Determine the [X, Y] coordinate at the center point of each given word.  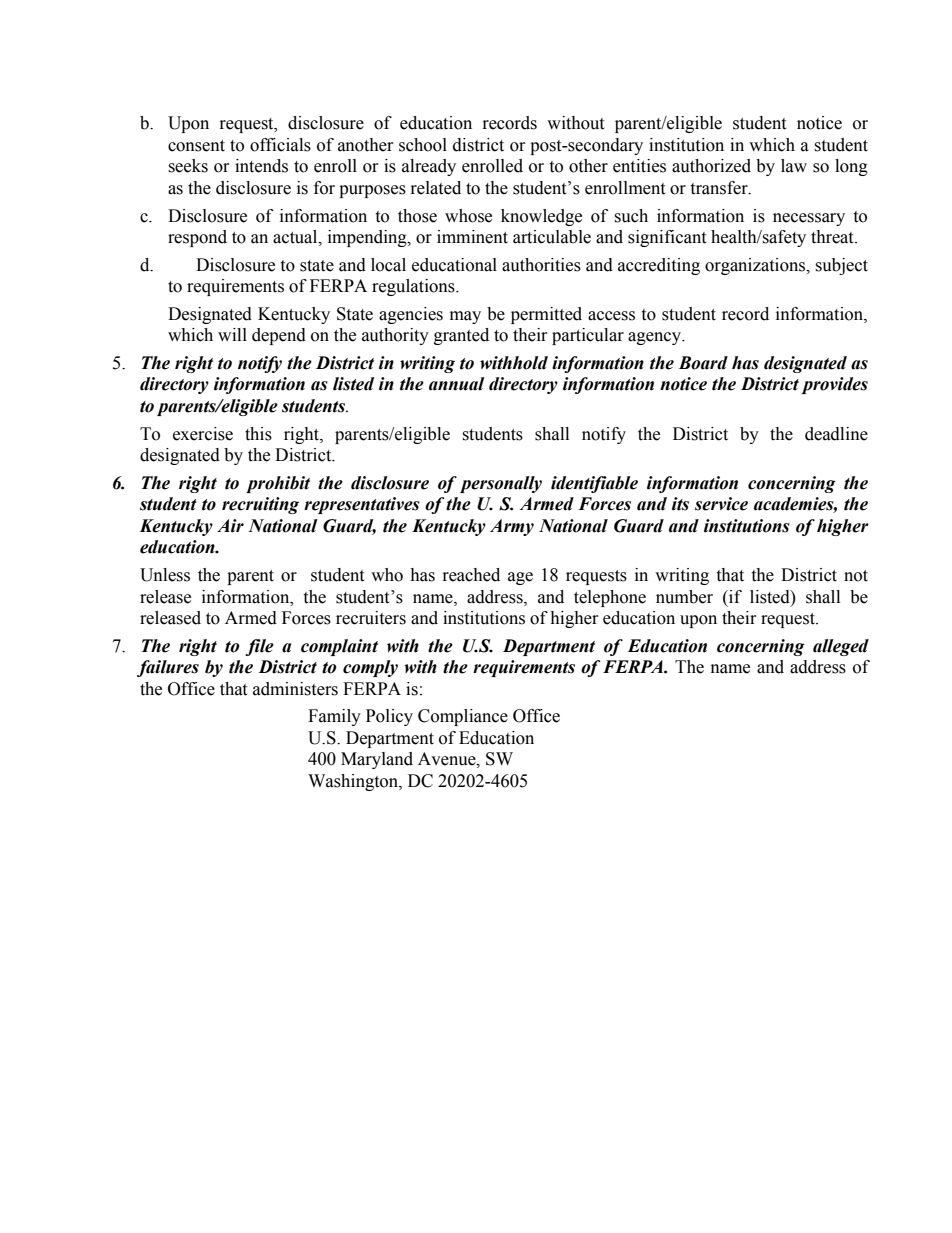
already [429, 167]
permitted [546, 315]
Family [334, 717]
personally [501, 484]
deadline [836, 434]
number [684, 597]
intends [261, 166]
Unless [165, 575]
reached [471, 575]
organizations [756, 266]
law [794, 166]
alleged [841, 647]
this [258, 434]
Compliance [463, 717]
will [232, 334]
